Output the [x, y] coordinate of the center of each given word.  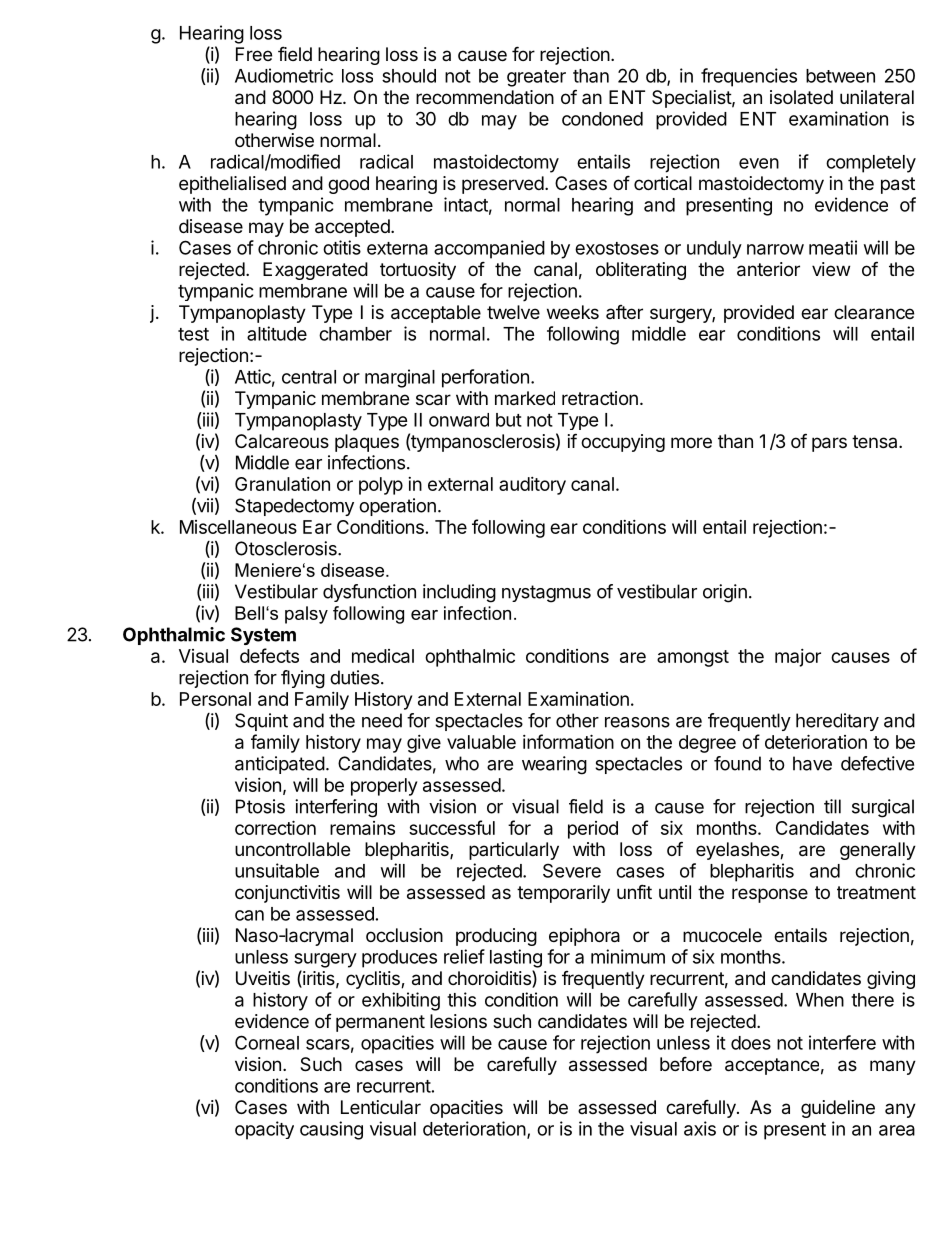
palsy [306, 615]
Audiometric [284, 75]
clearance [874, 312]
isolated [801, 97]
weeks [573, 312]
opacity [264, 1130]
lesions [458, 1021]
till [832, 806]
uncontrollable [292, 849]
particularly [514, 851]
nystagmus [546, 594]
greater [536, 78]
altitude [277, 333]
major [798, 658]
